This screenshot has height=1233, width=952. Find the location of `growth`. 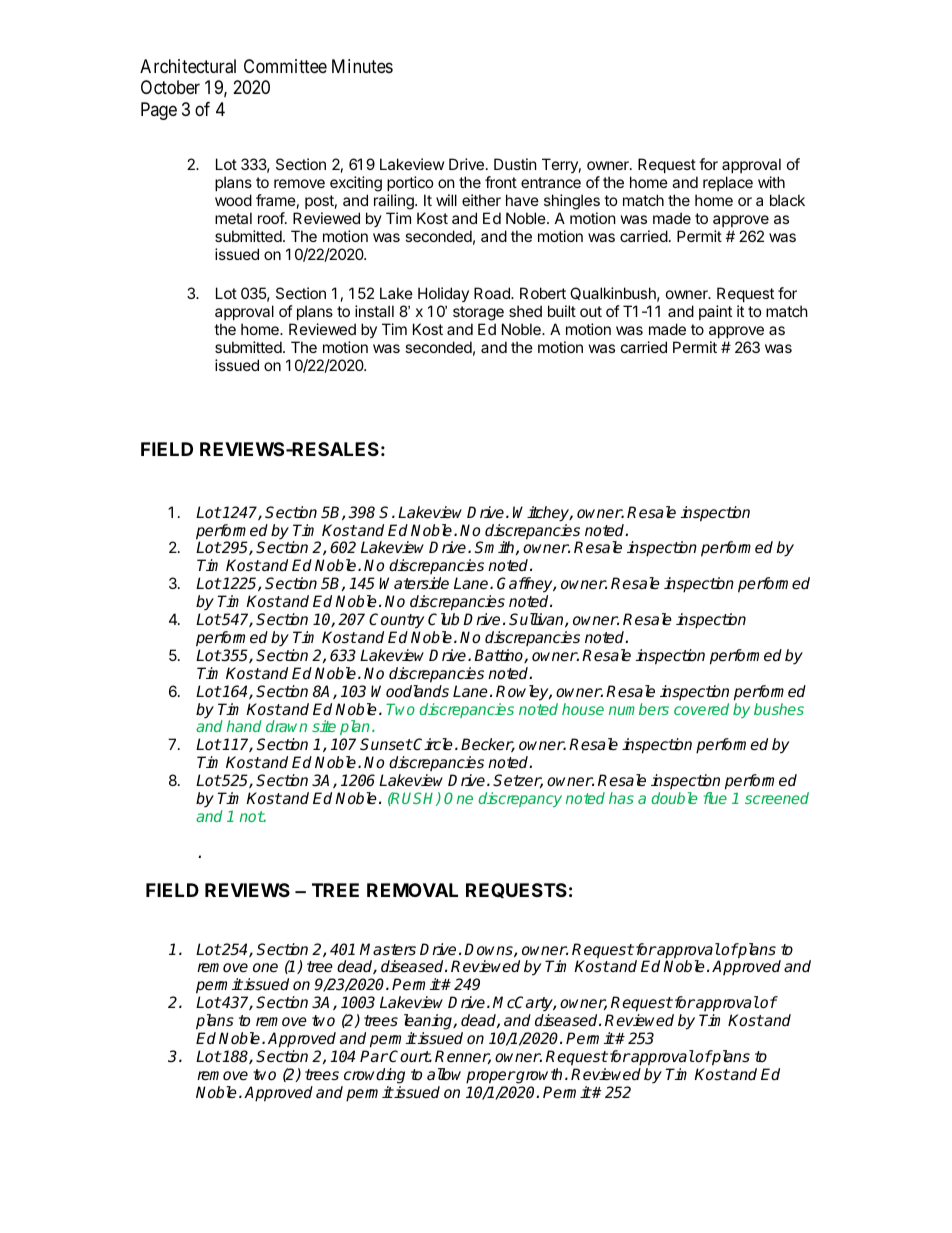

growth is located at coordinates (538, 1076).
